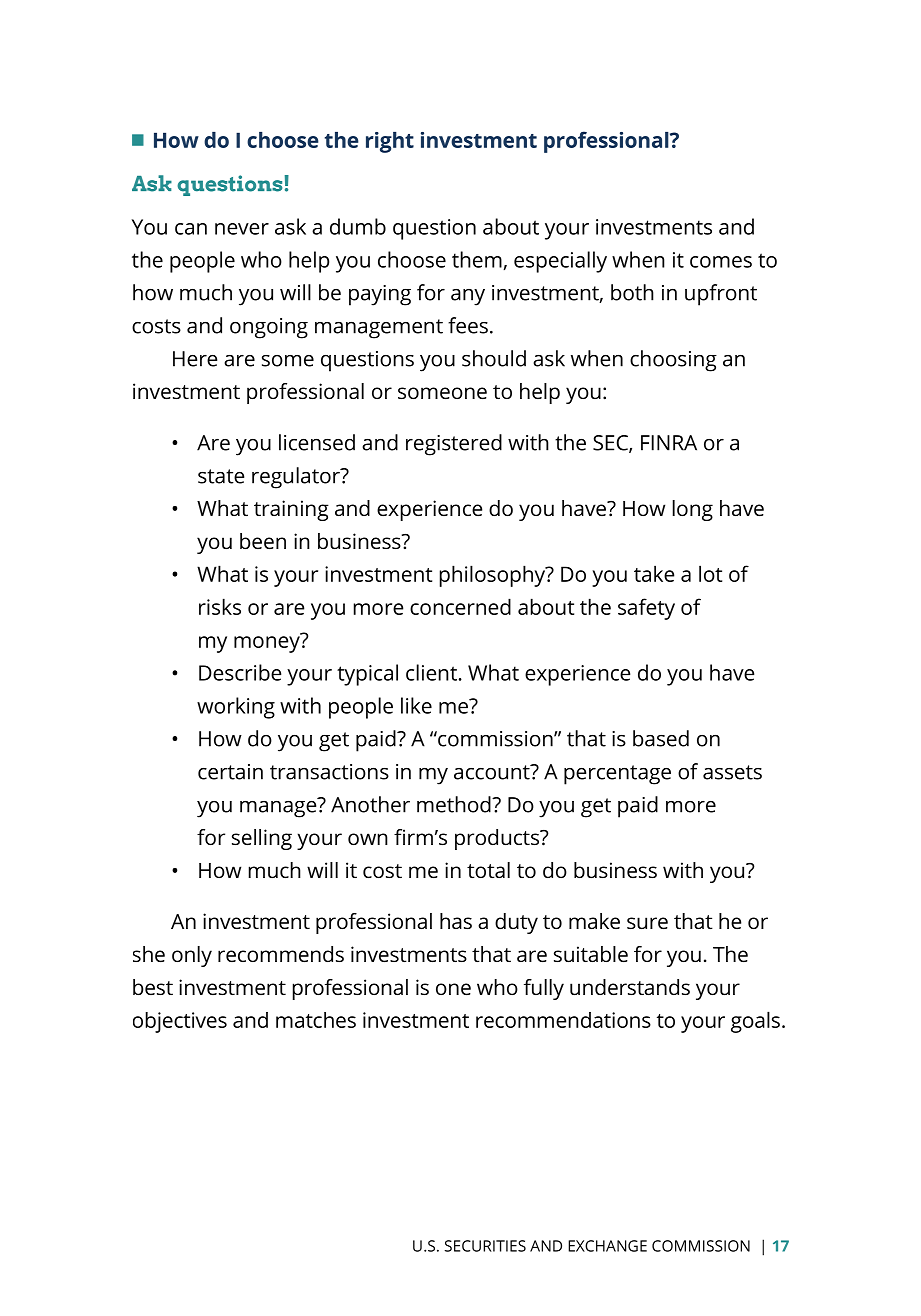  I want to click on right, so click(390, 142).
